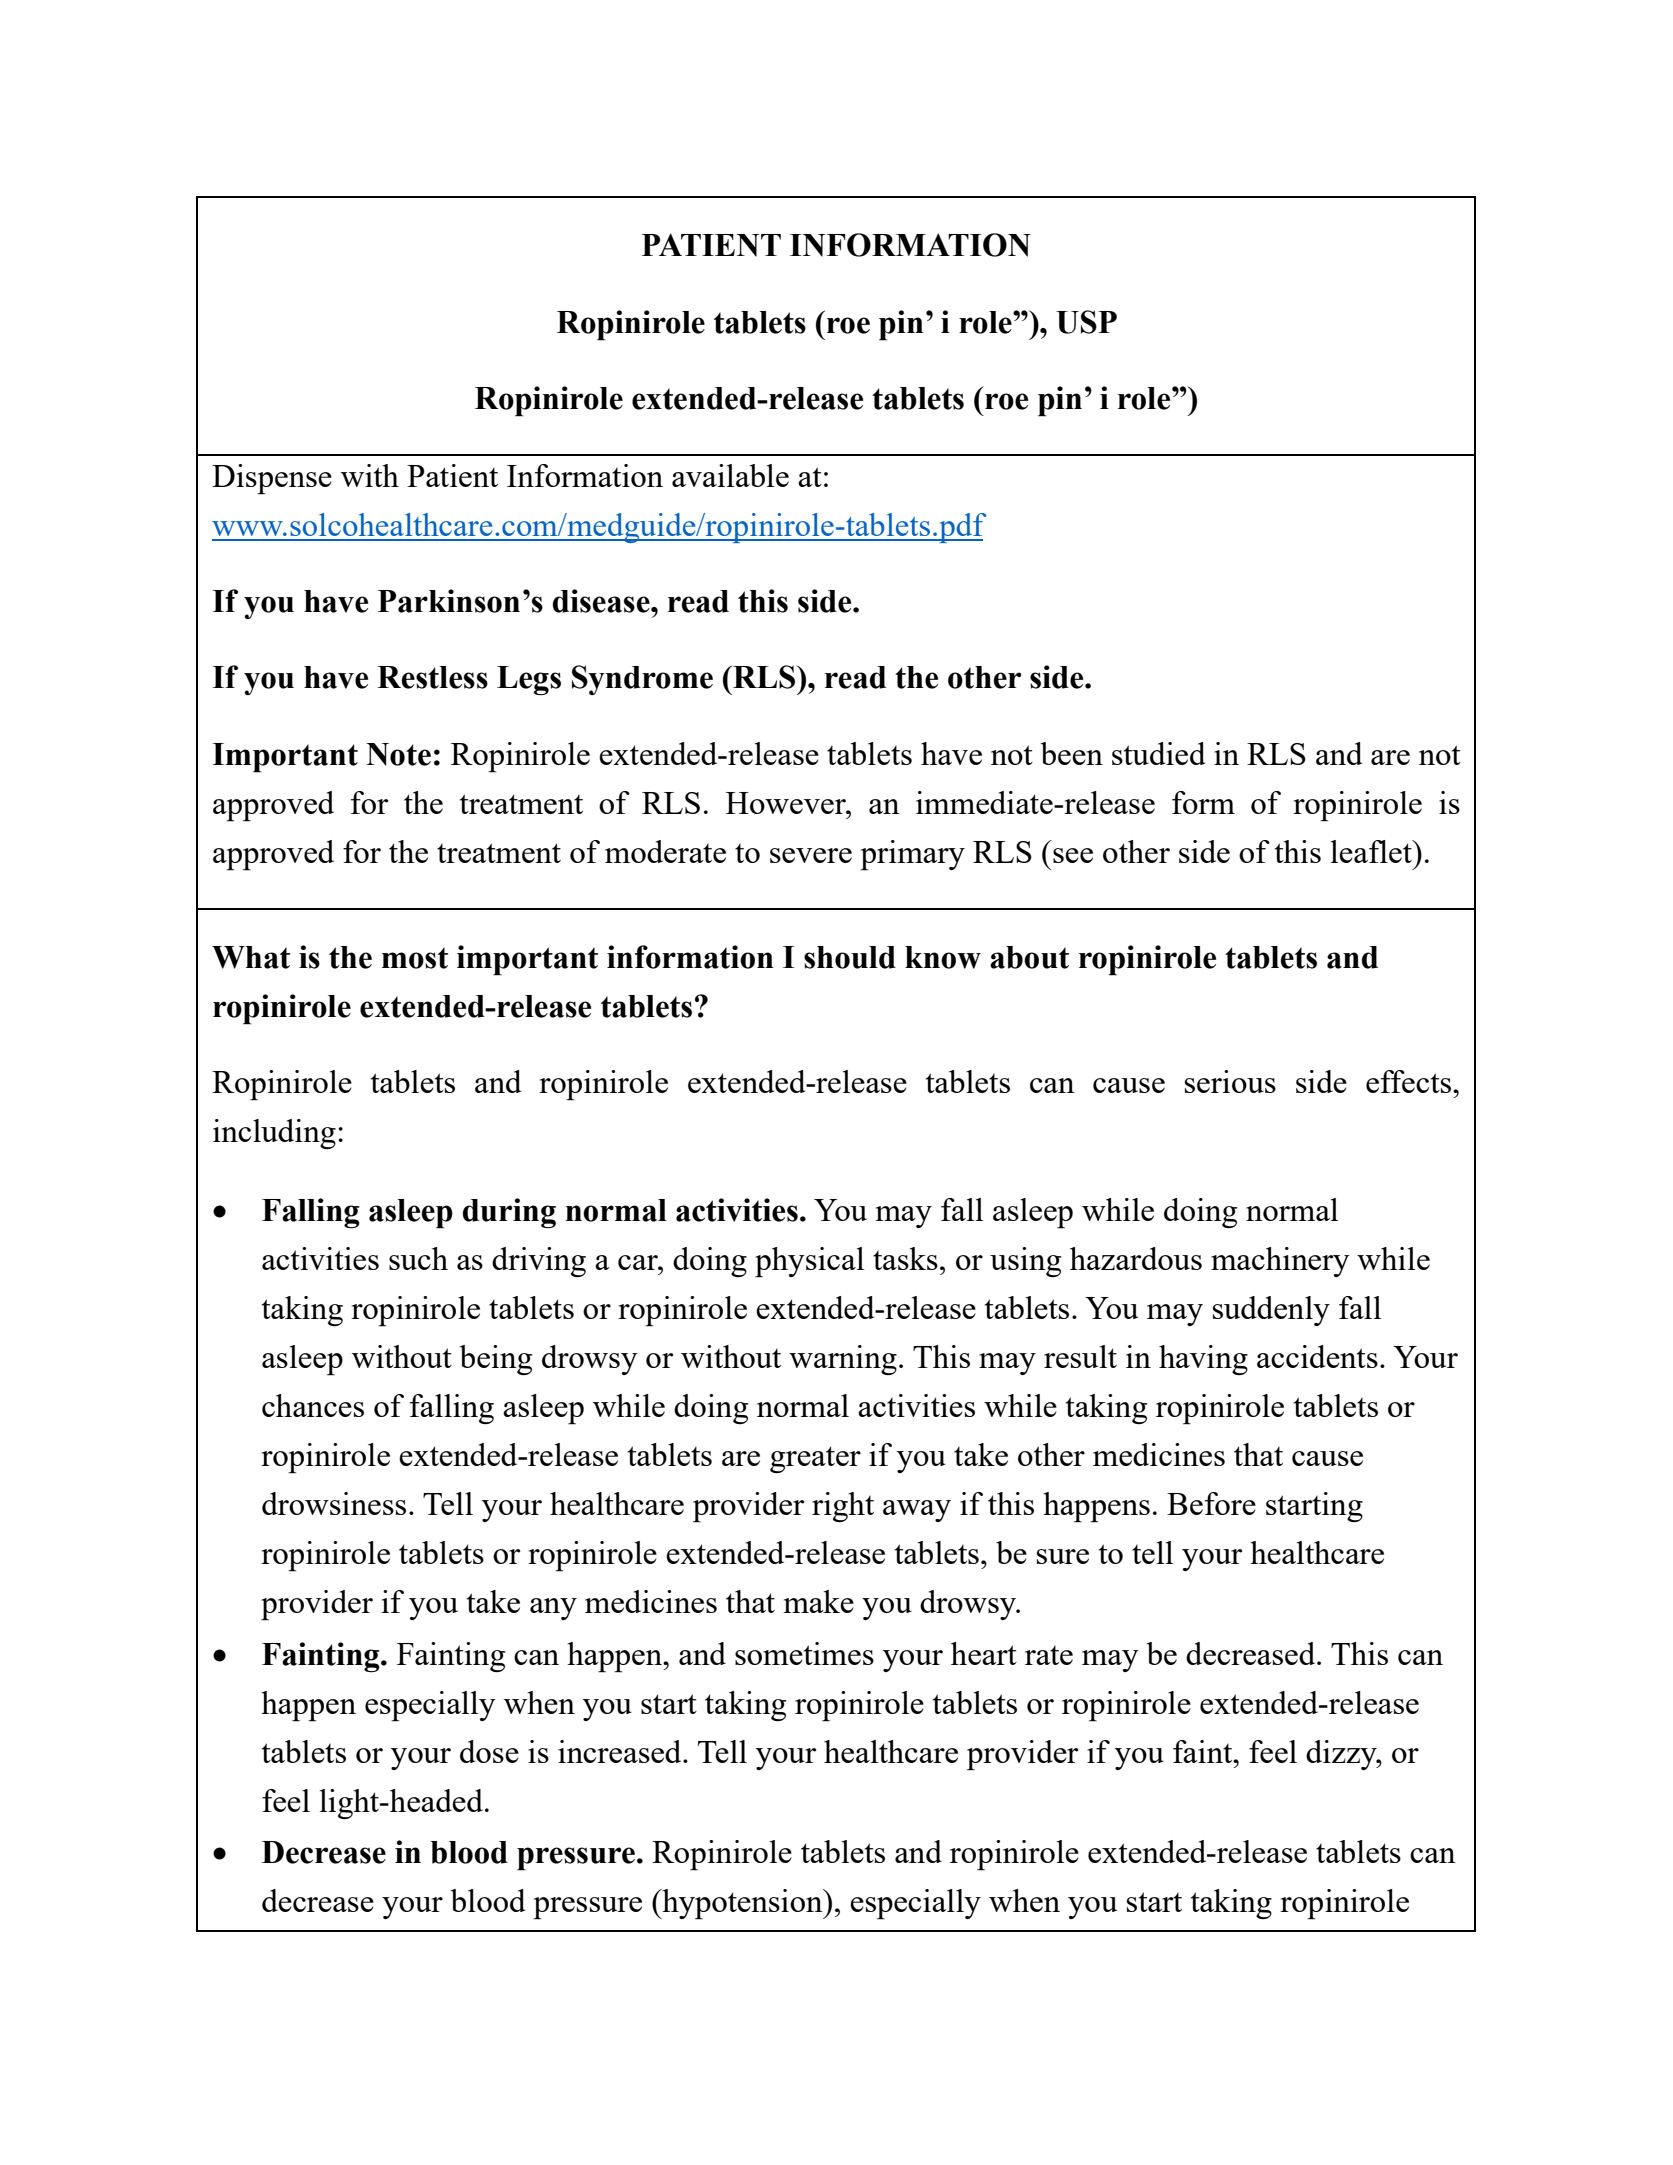 The image size is (1673, 2165). I want to click on Before, so click(1211, 1503).
